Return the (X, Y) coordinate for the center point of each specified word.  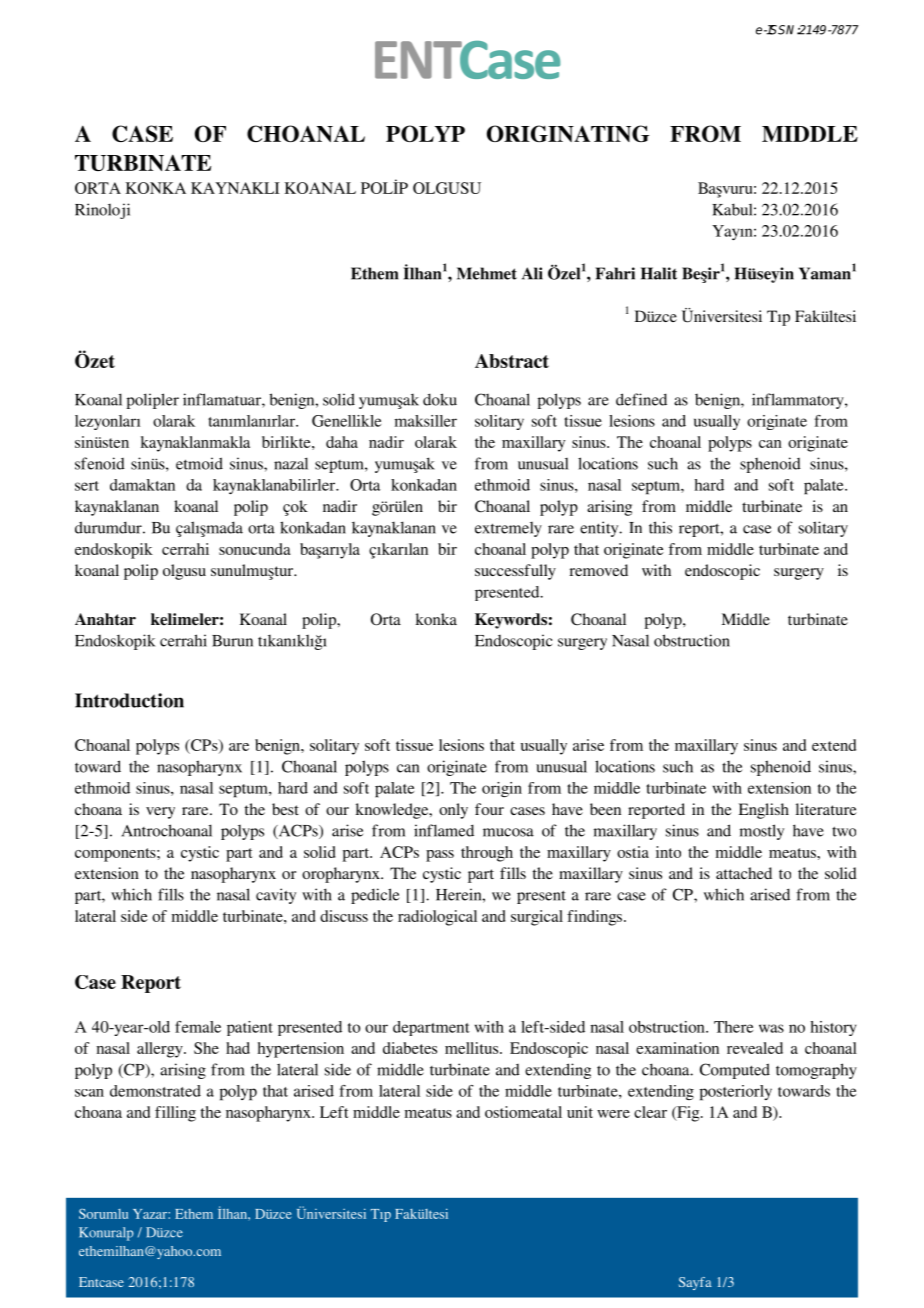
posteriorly (736, 1093)
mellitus (473, 1048)
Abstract (512, 361)
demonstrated (155, 1091)
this (660, 527)
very (160, 813)
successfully (515, 572)
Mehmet (487, 273)
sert (87, 486)
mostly (762, 832)
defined (641, 399)
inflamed (444, 830)
